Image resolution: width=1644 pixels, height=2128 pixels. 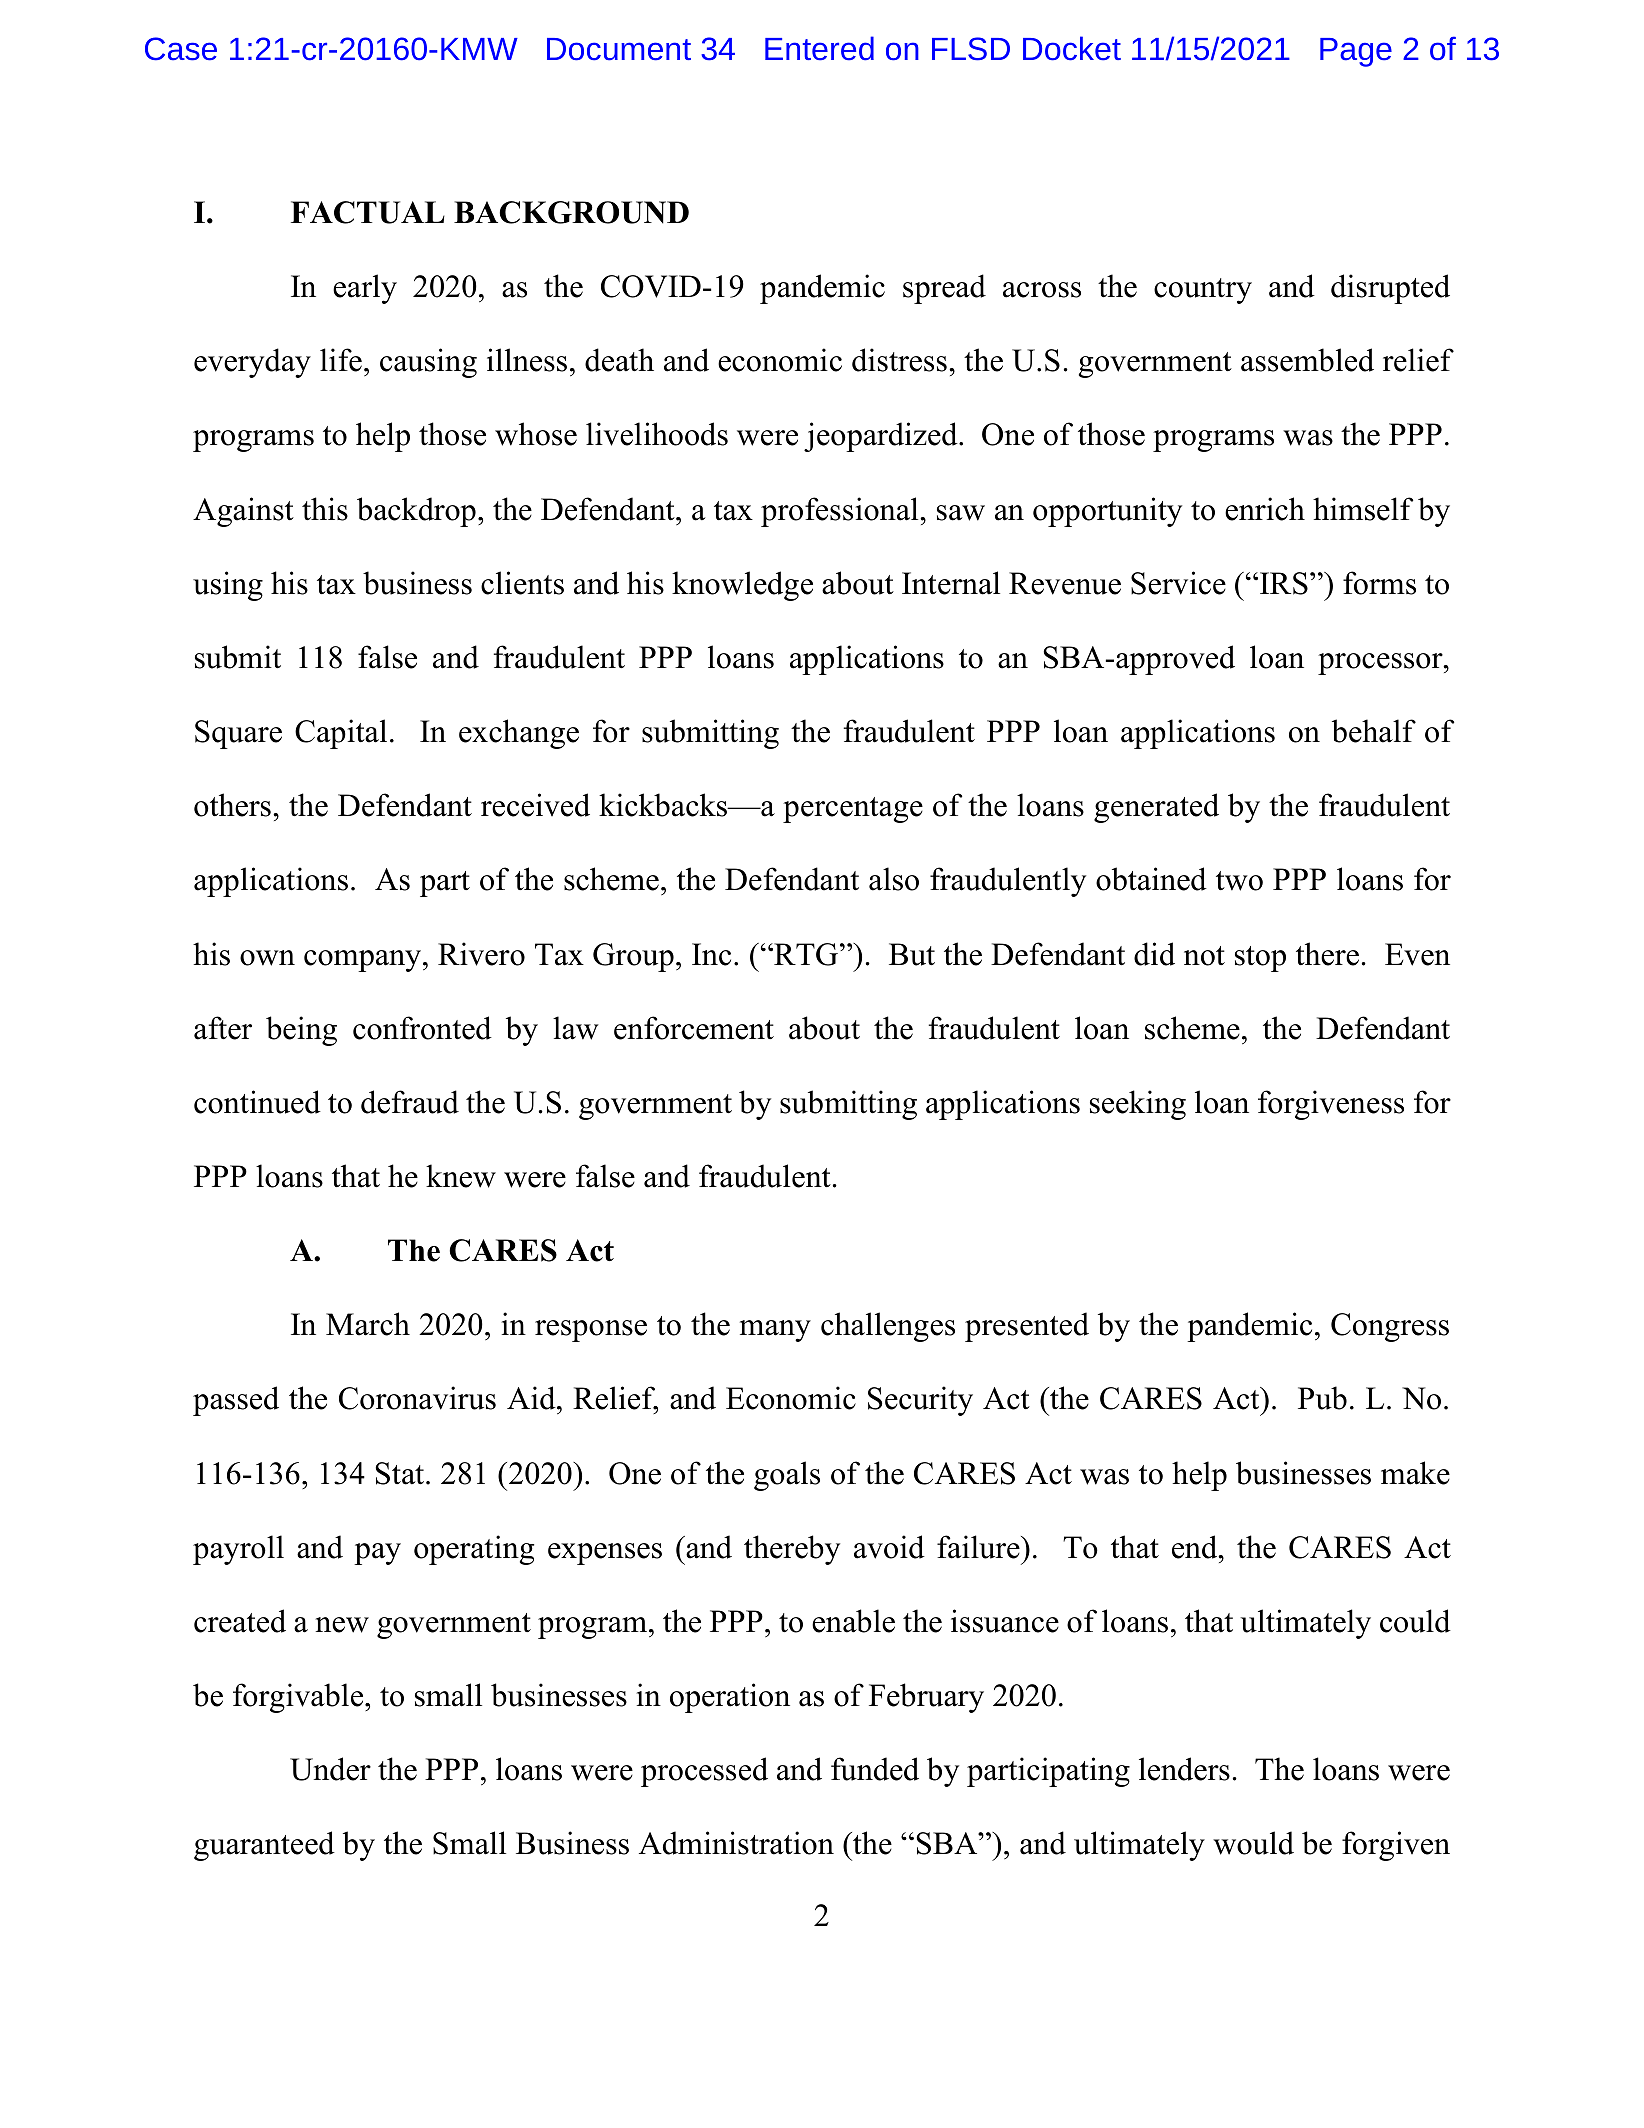 What do you see at coordinates (819, 48) in the image?
I see `Entered` at bounding box center [819, 48].
